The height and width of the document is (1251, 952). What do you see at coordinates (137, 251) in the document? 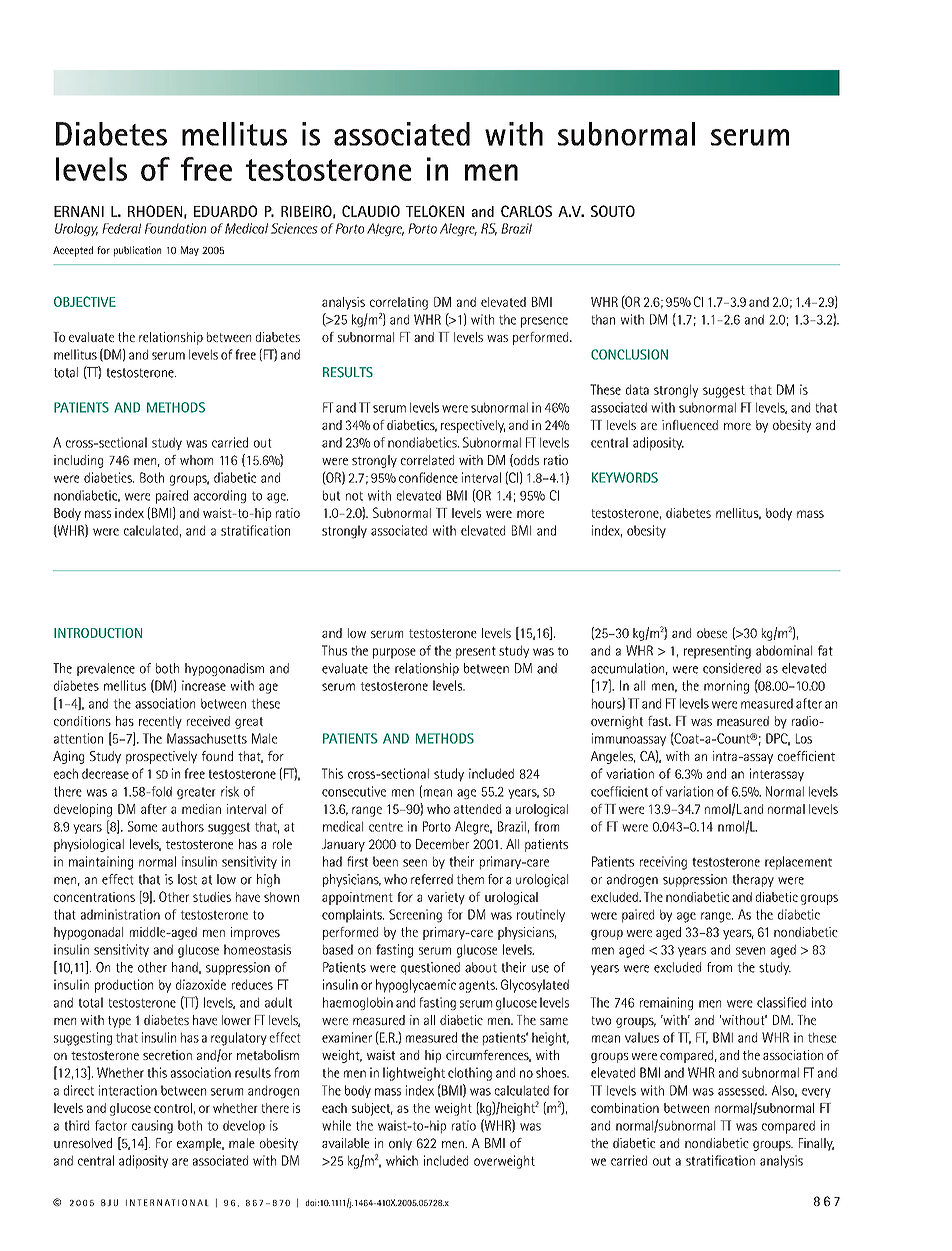
I see `publication` at bounding box center [137, 251].
